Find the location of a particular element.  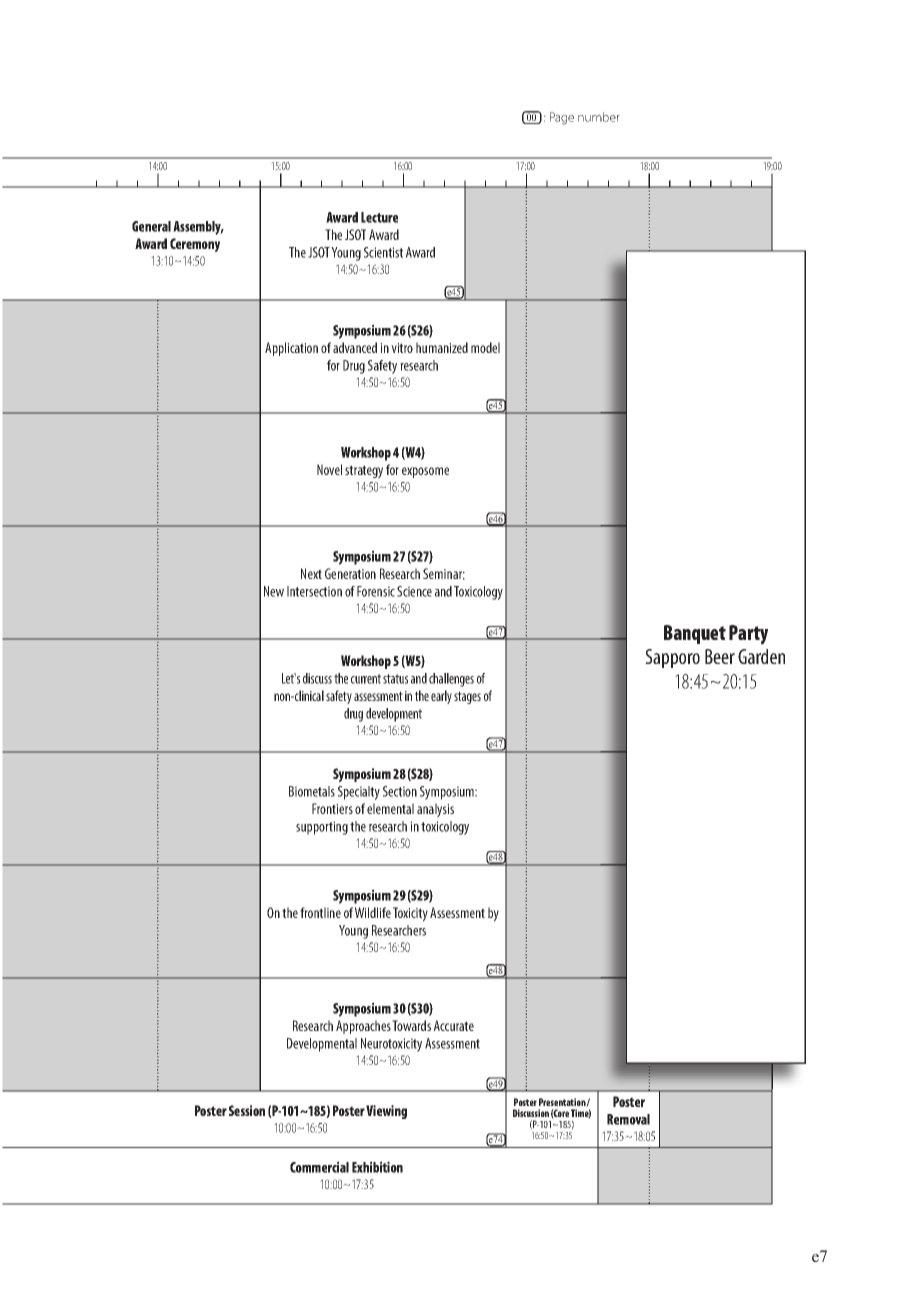

challenges is located at coordinates (451, 680).
